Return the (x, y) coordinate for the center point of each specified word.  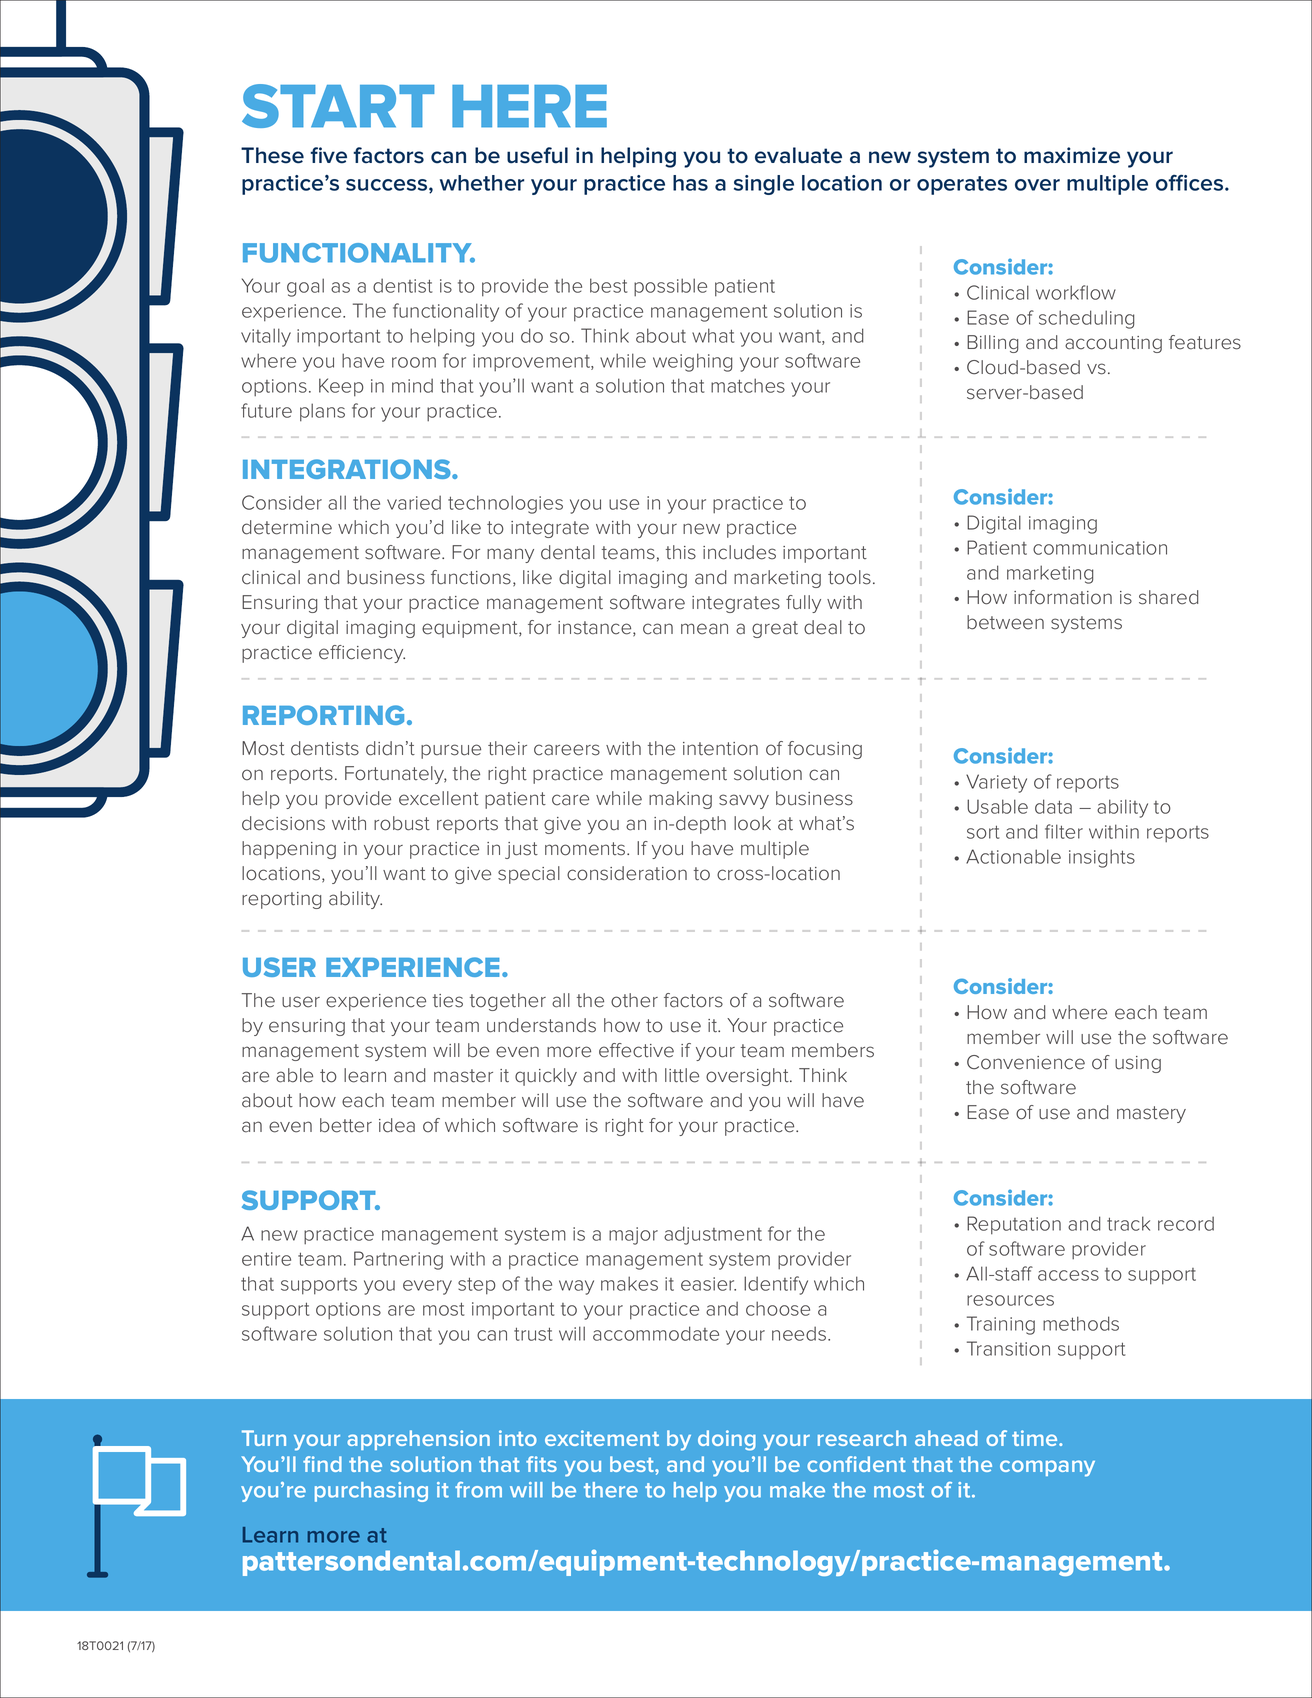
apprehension (418, 1440)
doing (727, 1440)
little (682, 1075)
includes (739, 552)
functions (471, 577)
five (328, 155)
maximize (1072, 155)
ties (448, 1001)
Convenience (1026, 1062)
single (764, 185)
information (1063, 597)
